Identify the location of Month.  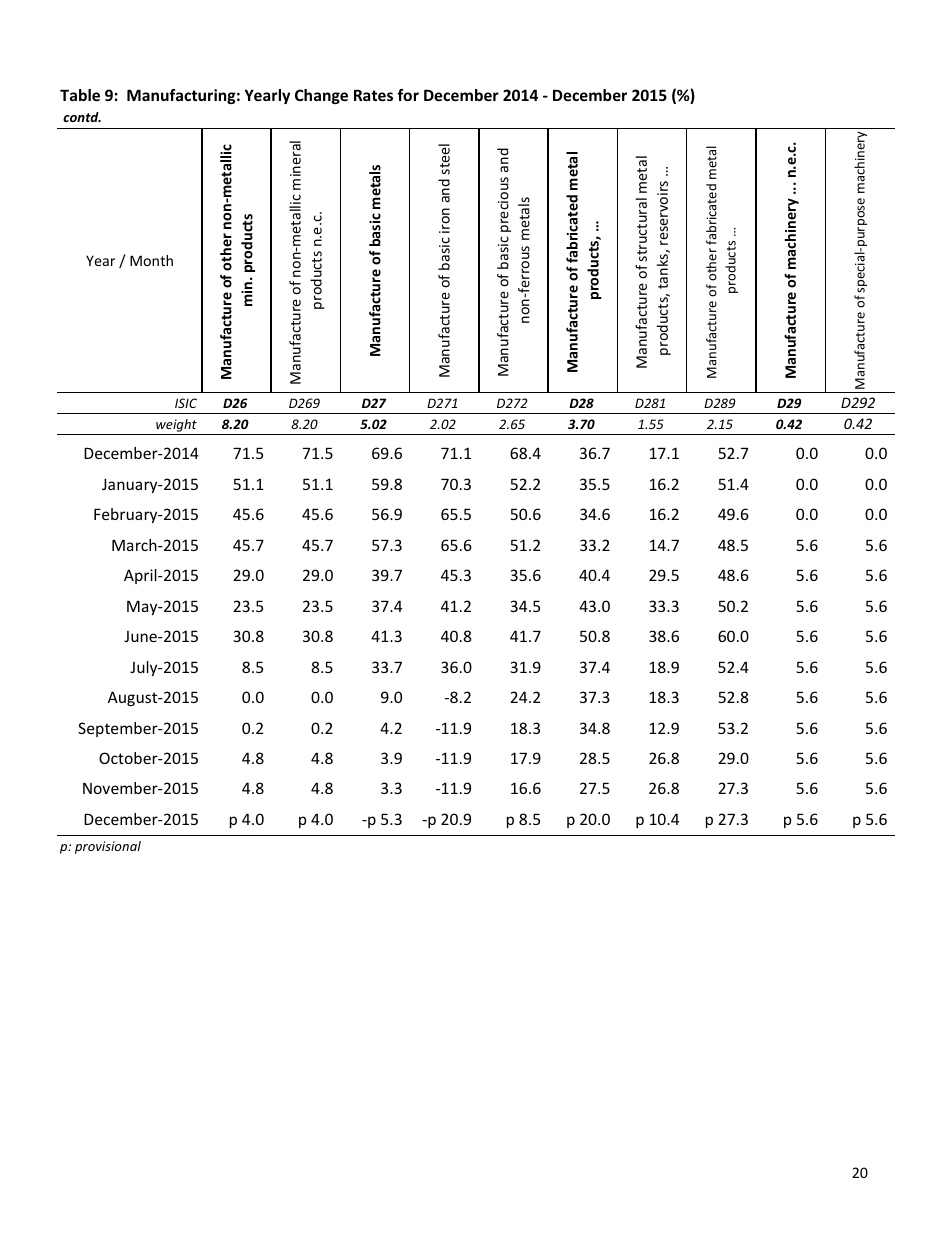
(151, 260).
